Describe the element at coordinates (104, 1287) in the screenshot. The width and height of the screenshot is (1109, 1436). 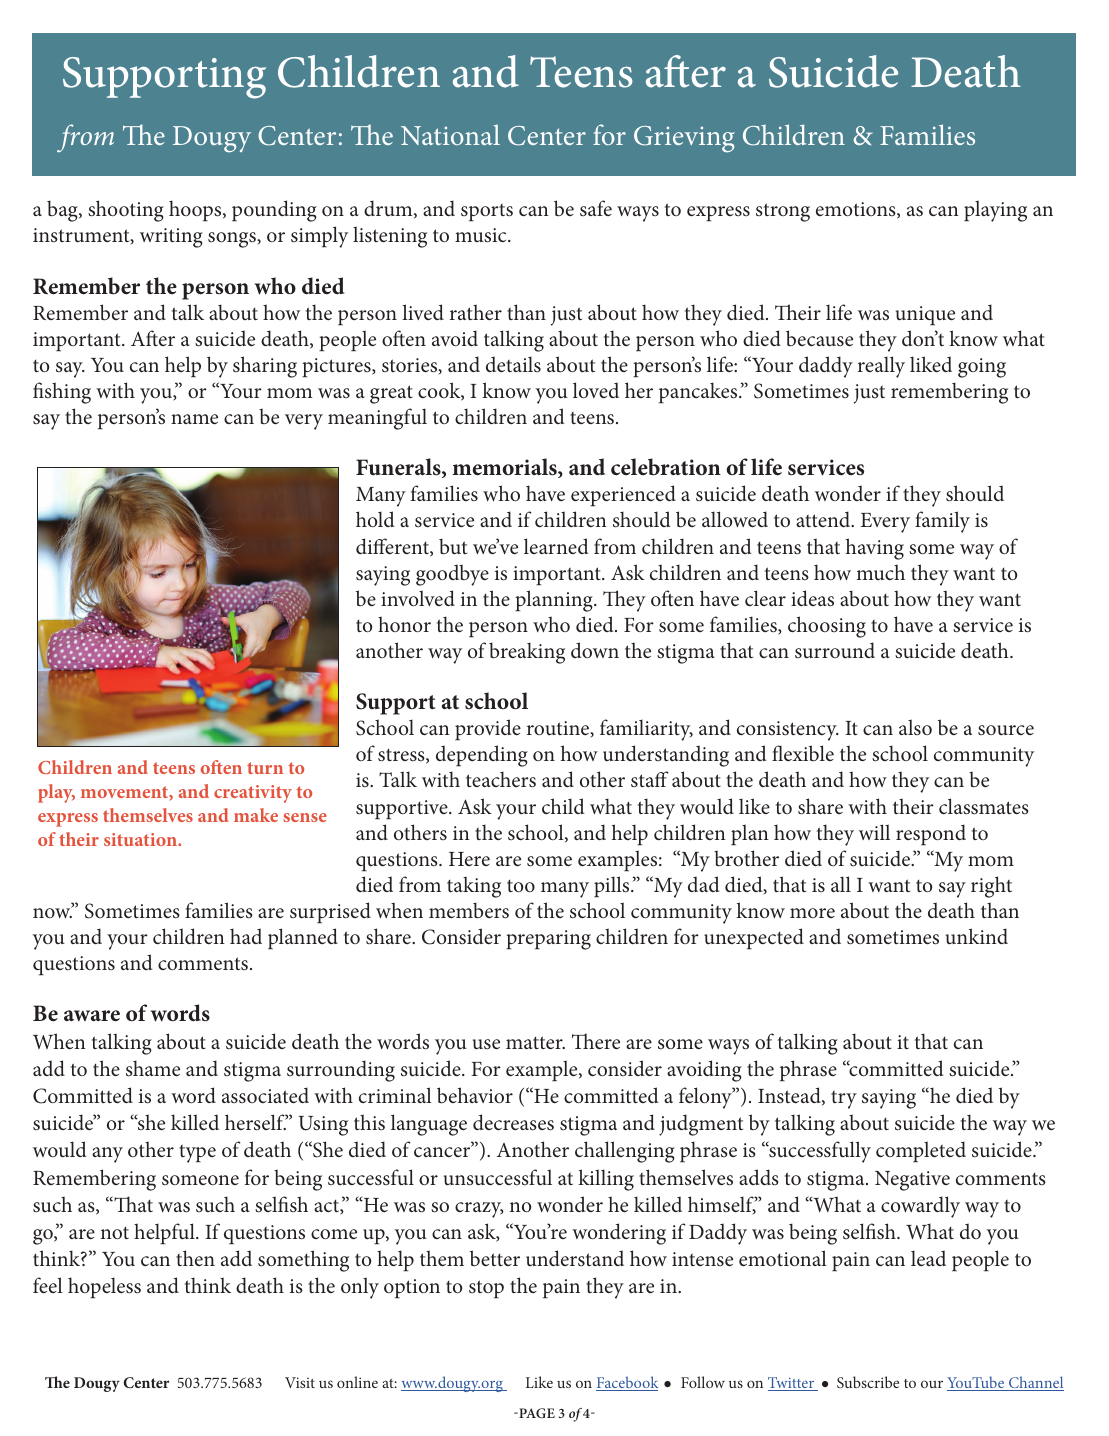
I see `hopeless` at that location.
